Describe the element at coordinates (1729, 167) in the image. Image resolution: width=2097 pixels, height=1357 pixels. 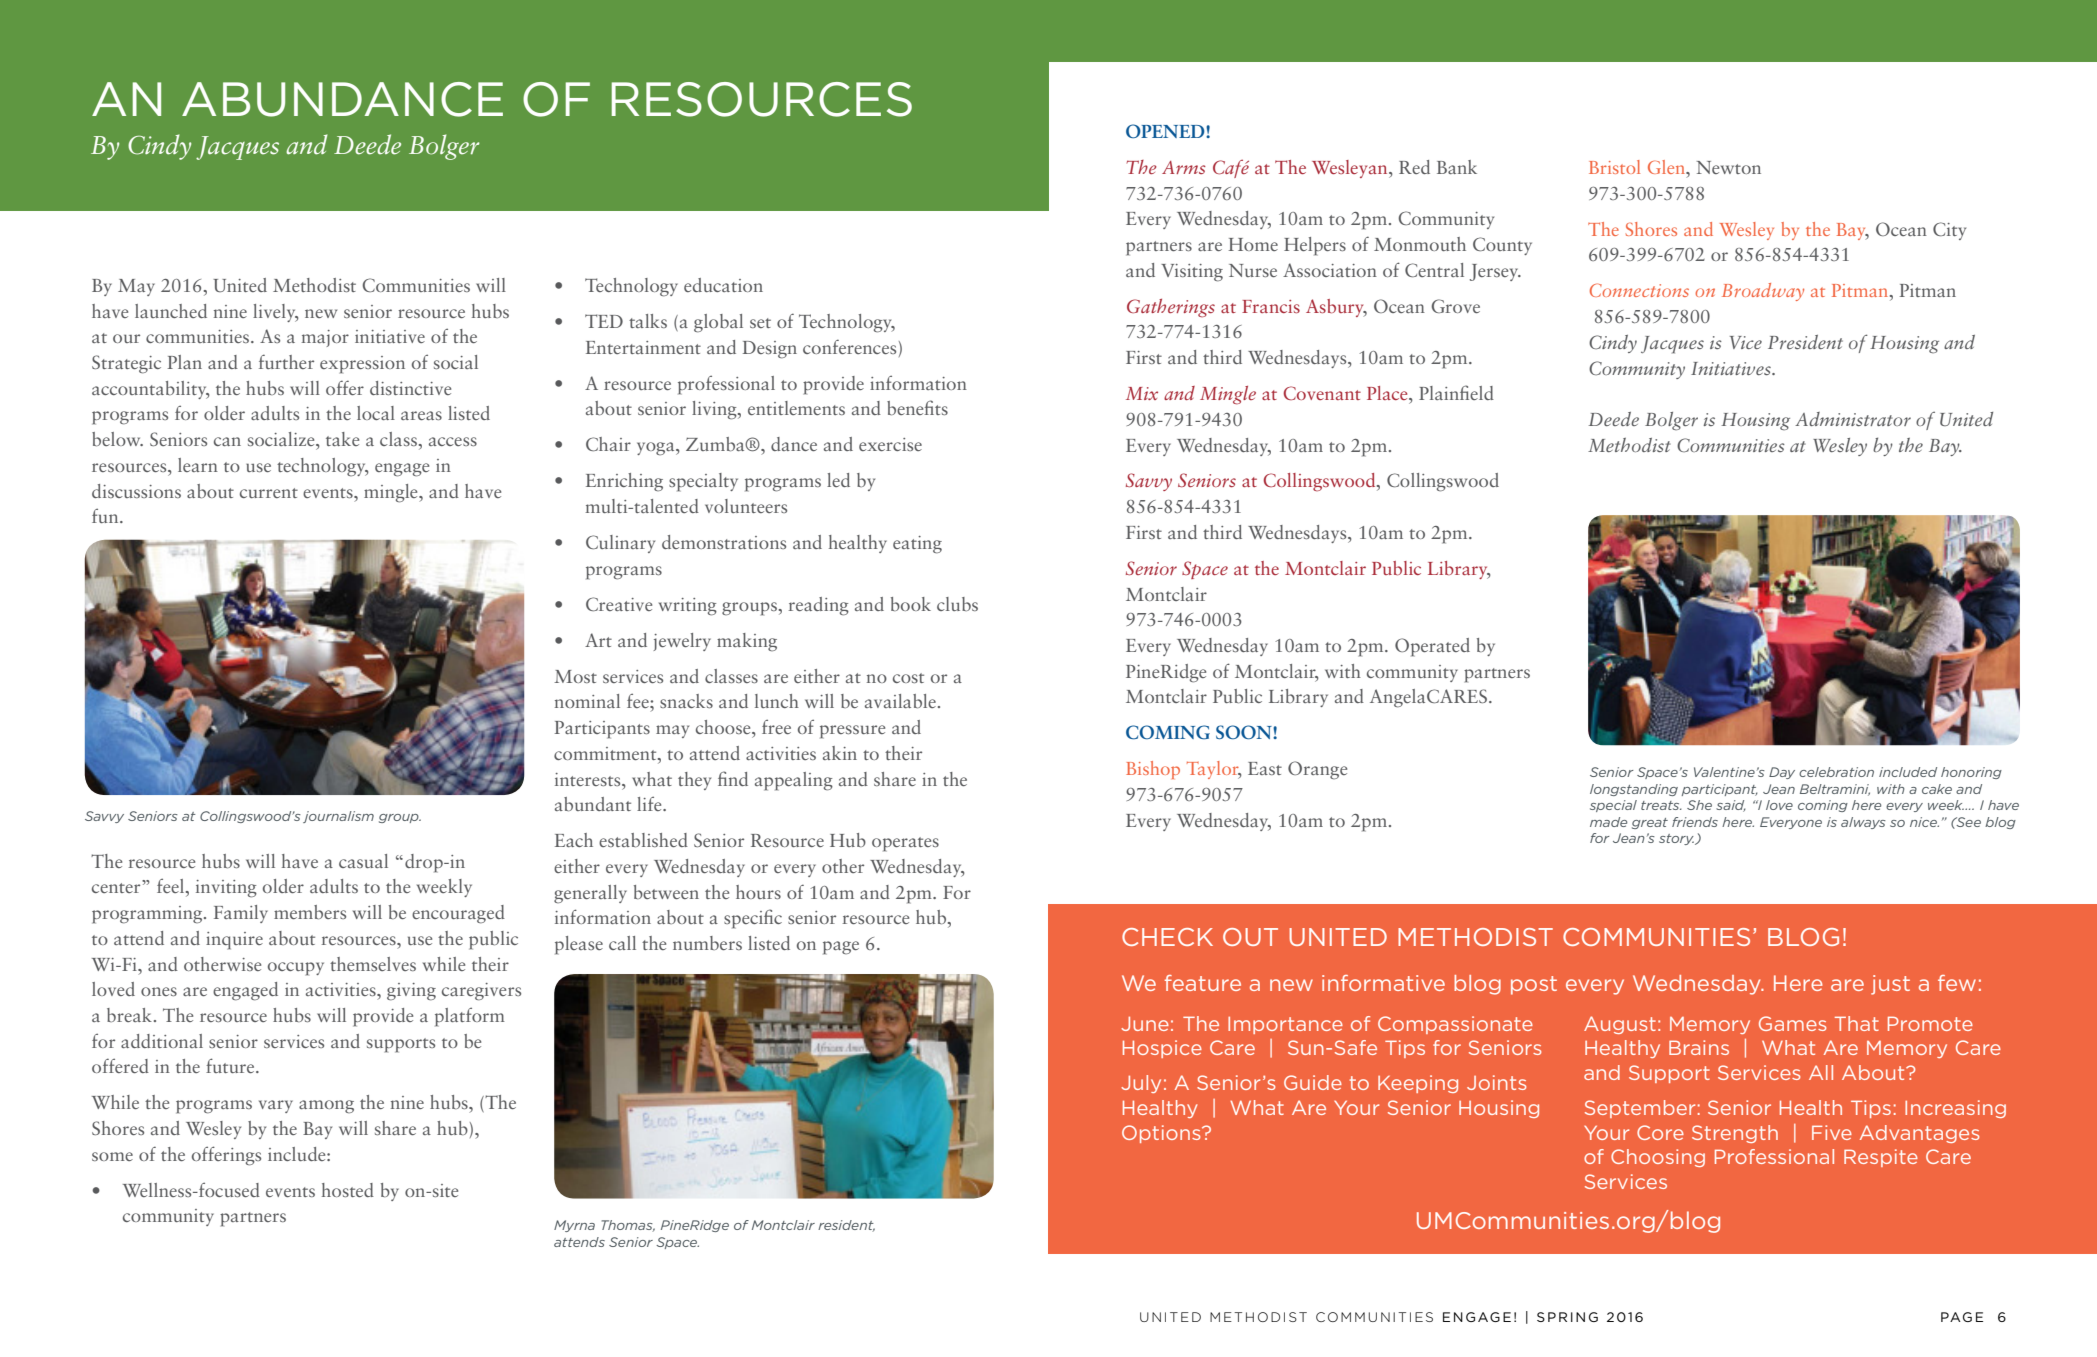
I see `Newton` at that location.
